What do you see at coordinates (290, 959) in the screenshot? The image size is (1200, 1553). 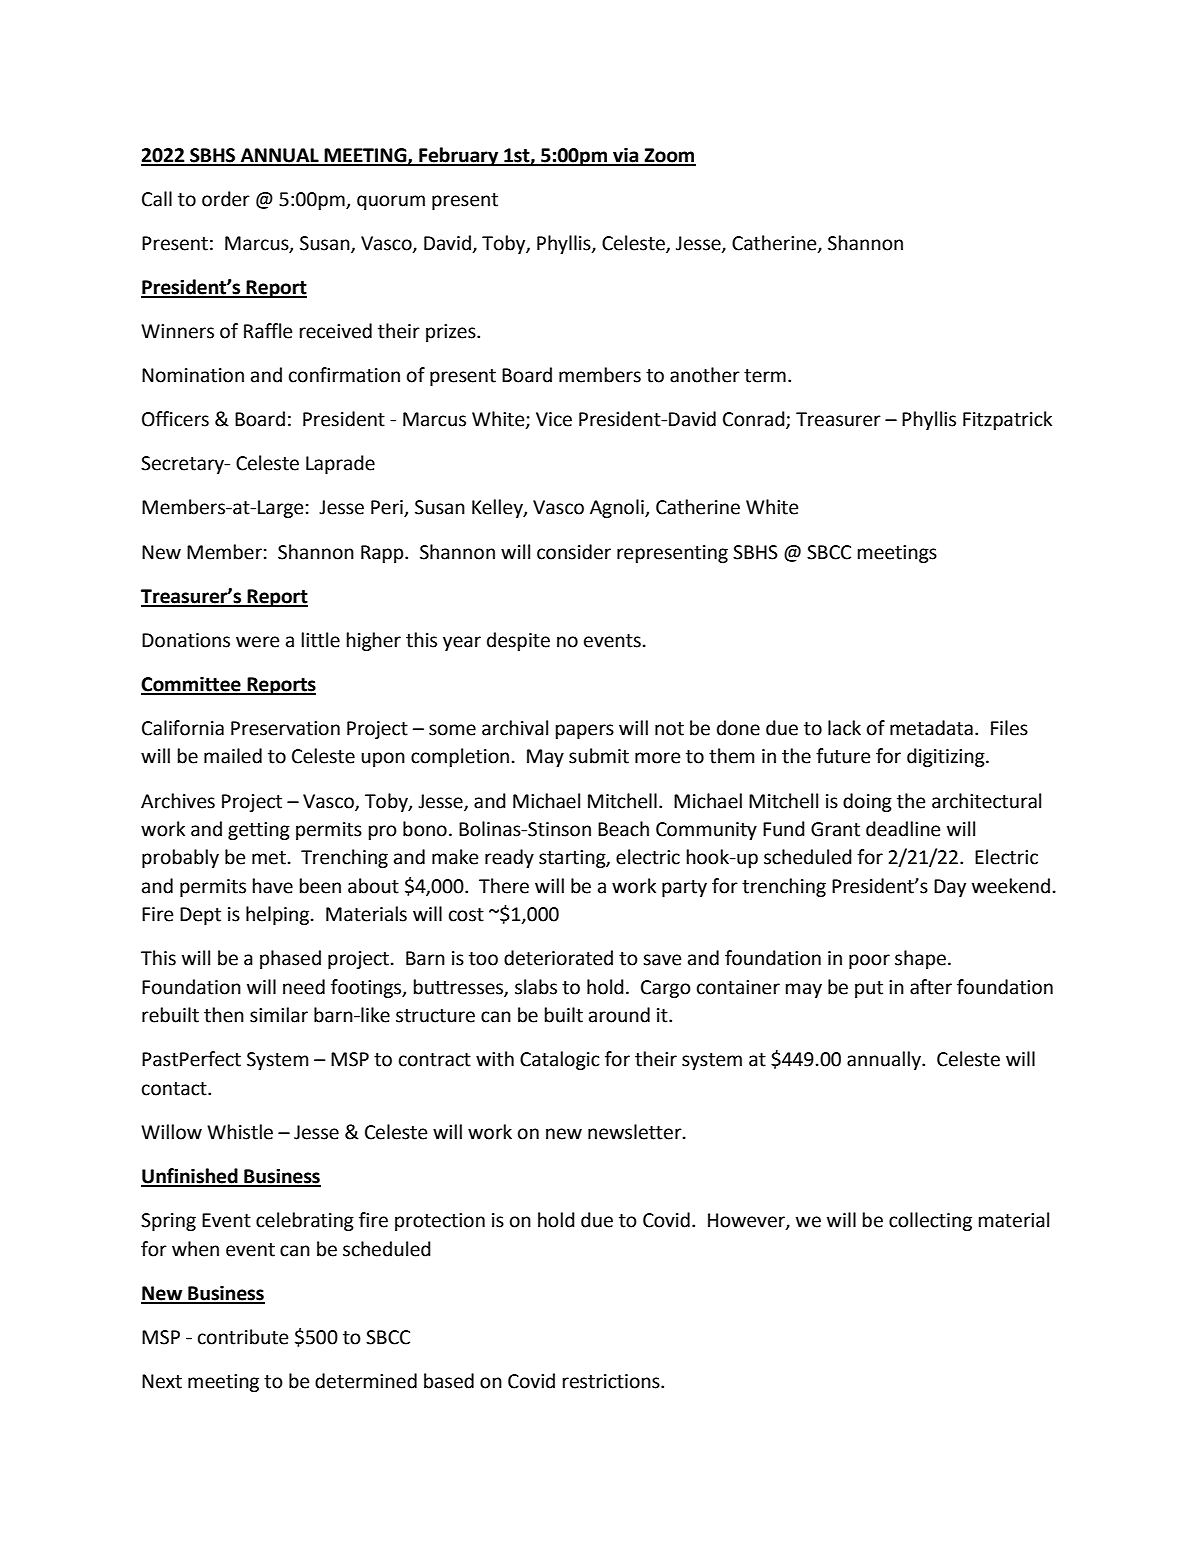 I see `phased` at bounding box center [290, 959].
